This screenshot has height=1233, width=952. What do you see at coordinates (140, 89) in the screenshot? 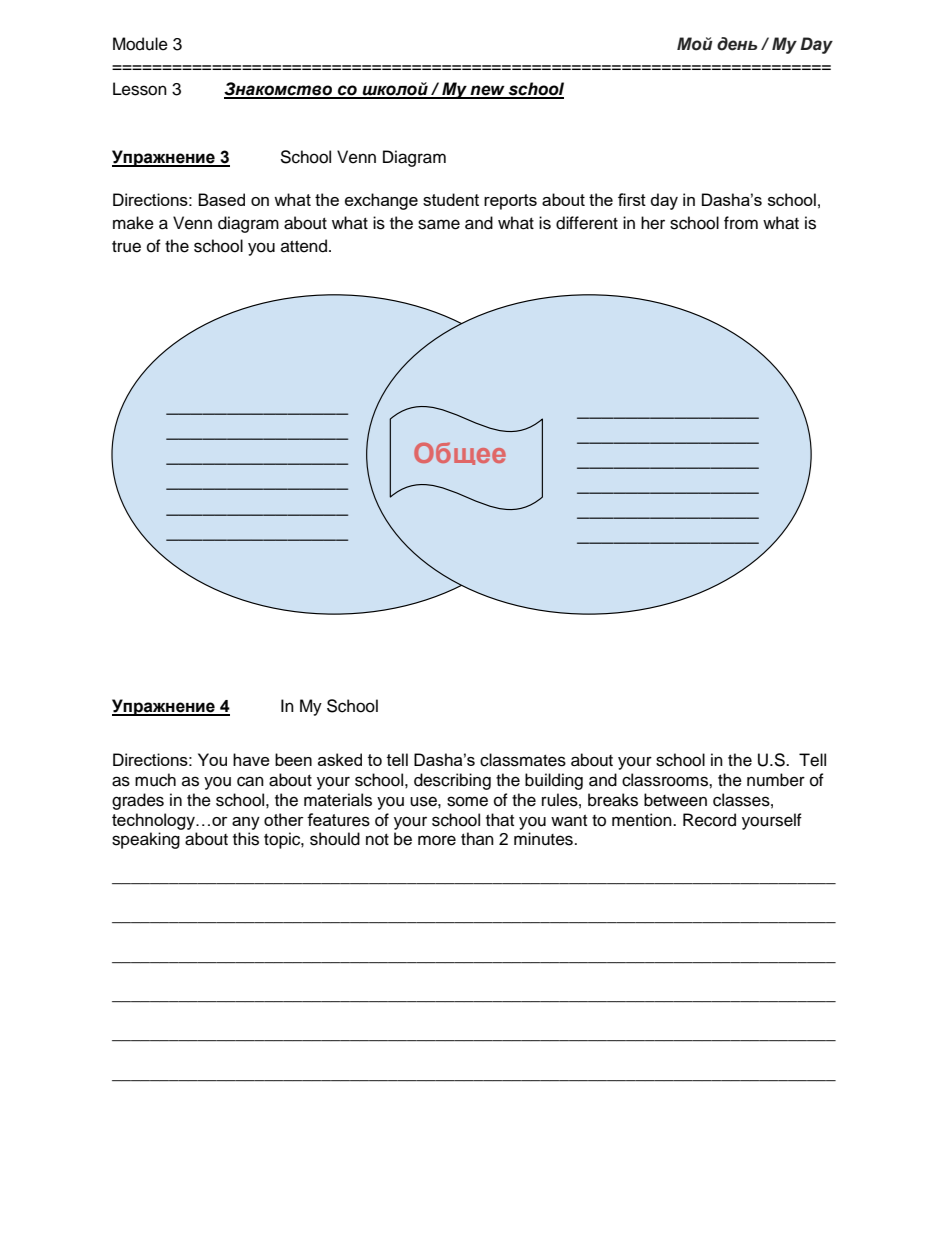
I see `Lesson` at bounding box center [140, 89].
